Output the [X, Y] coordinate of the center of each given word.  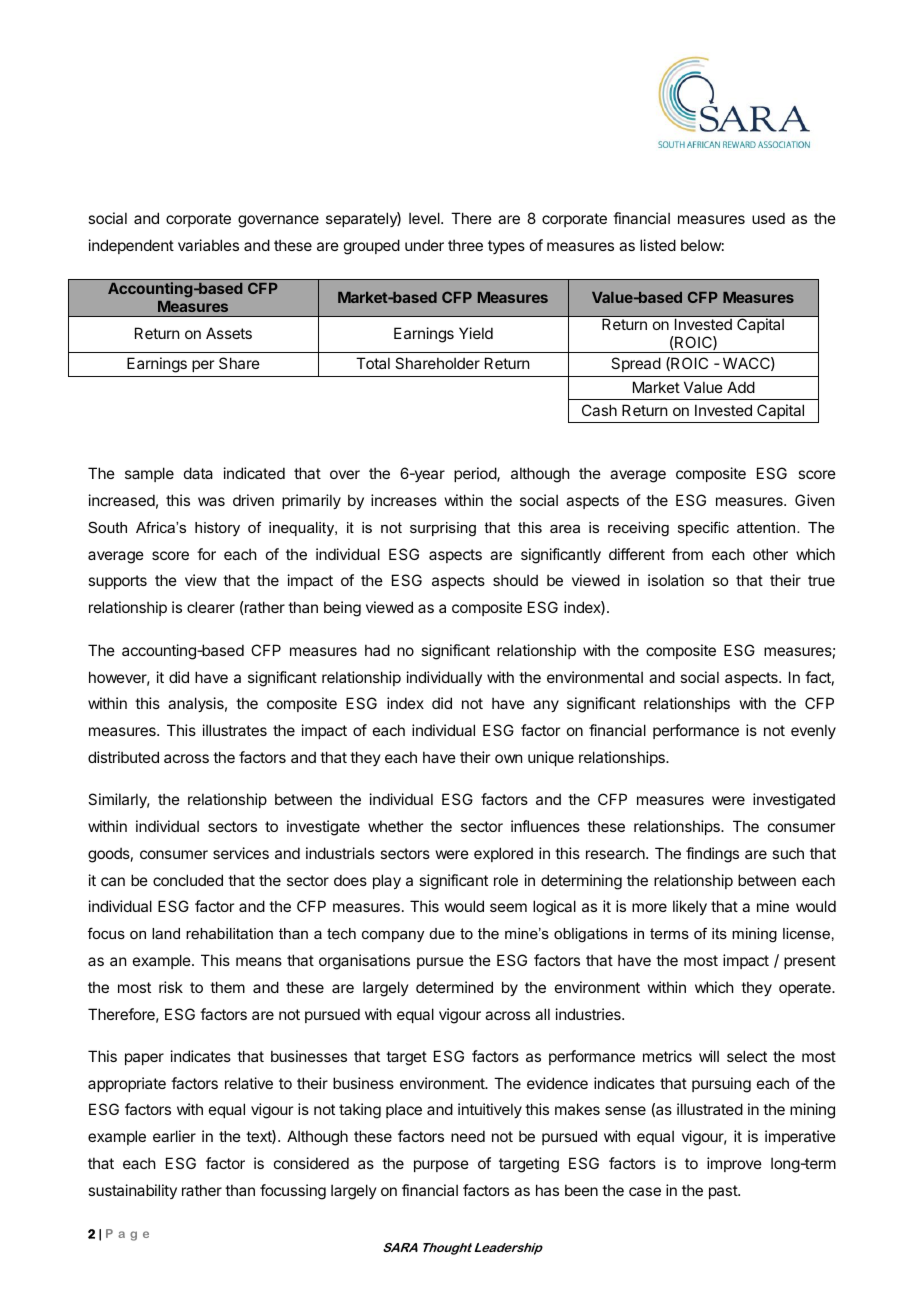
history [217, 529]
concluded [188, 880]
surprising [443, 529]
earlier [174, 1136]
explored [503, 854]
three [465, 245]
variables [208, 245]
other [770, 554]
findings [712, 855]
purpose [441, 1166]
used [768, 218]
